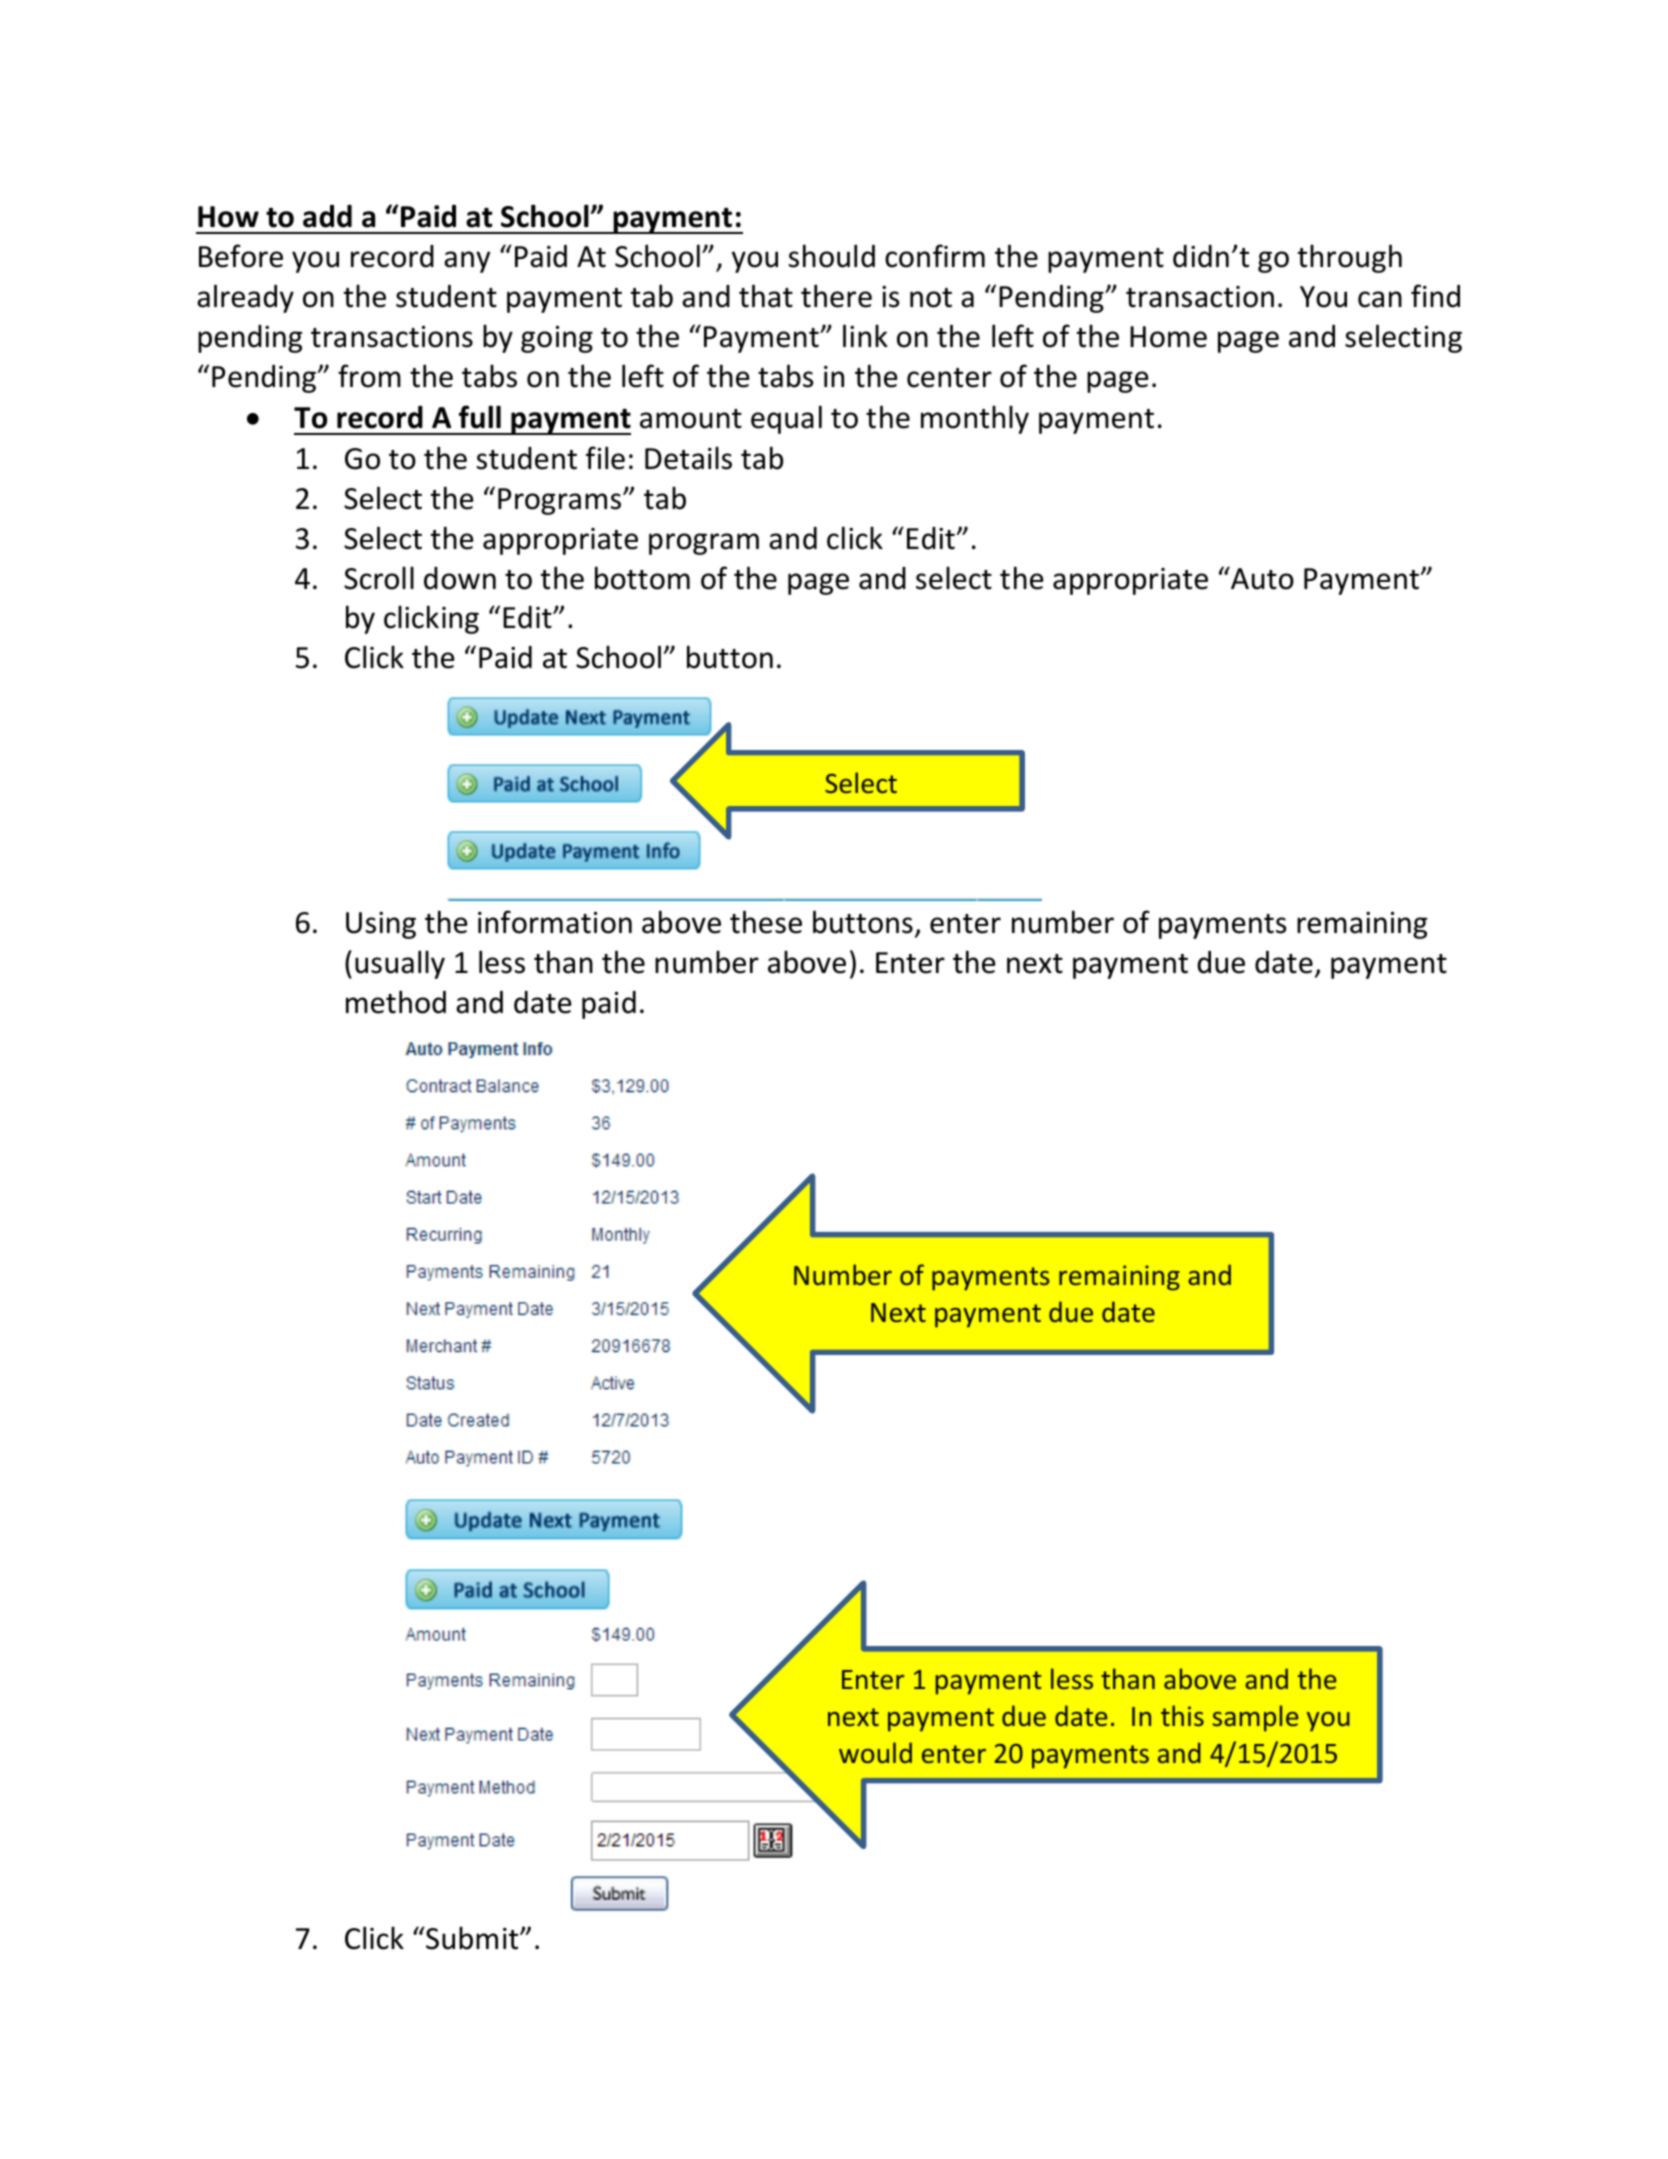 The image size is (1668, 2159). I want to click on would, so click(875, 1752).
